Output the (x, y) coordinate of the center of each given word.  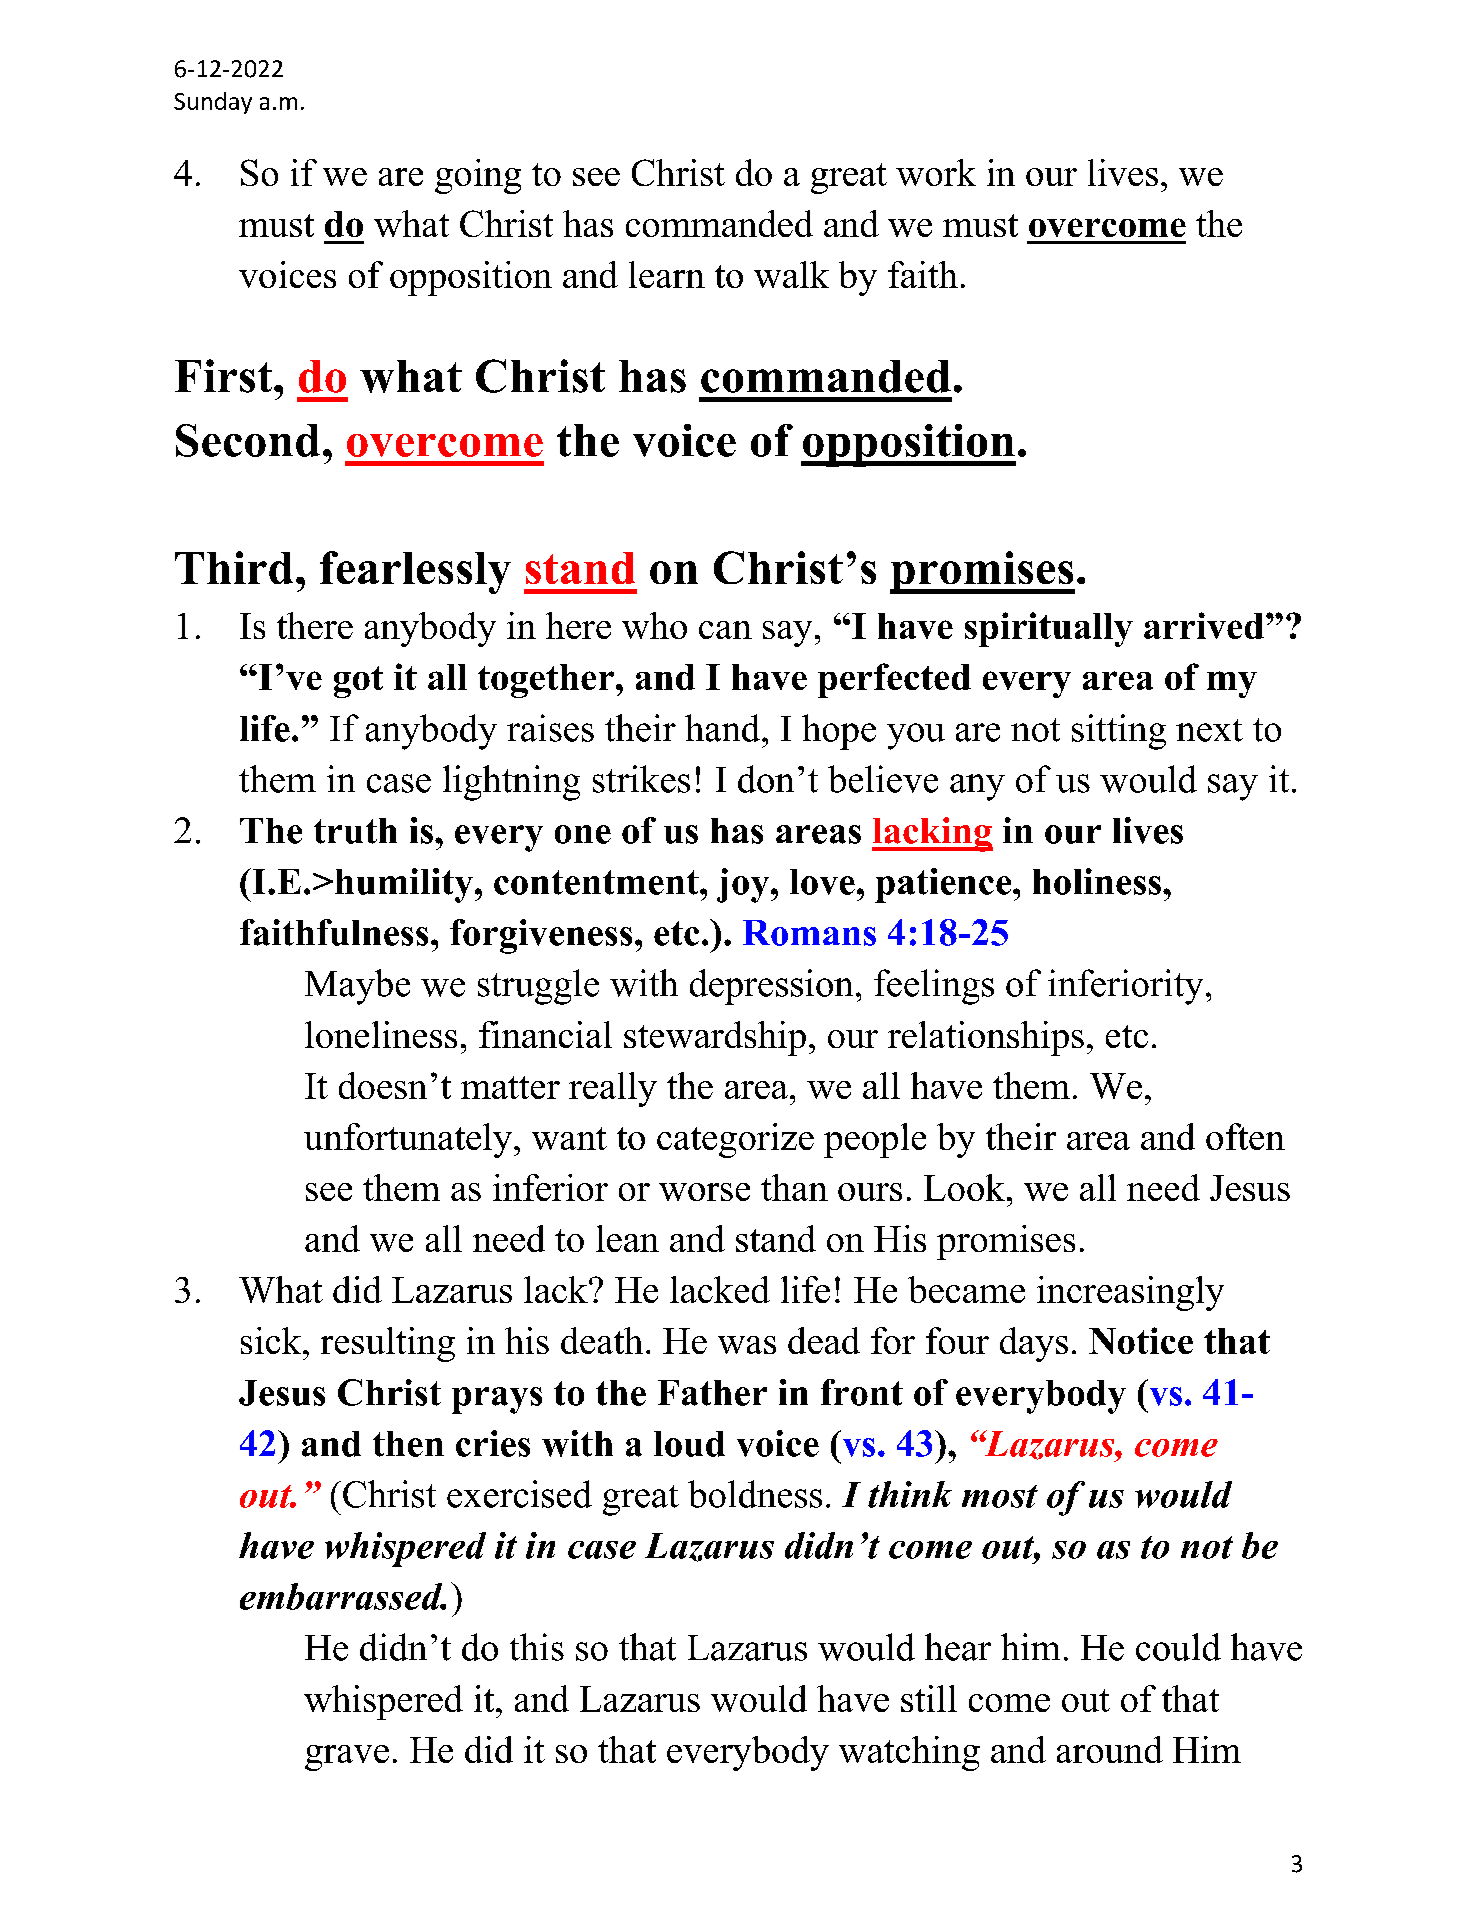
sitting (1119, 732)
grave (347, 1758)
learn (667, 274)
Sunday (213, 103)
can (725, 630)
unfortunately (409, 1140)
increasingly (1130, 1293)
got (358, 682)
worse (704, 1192)
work (936, 172)
